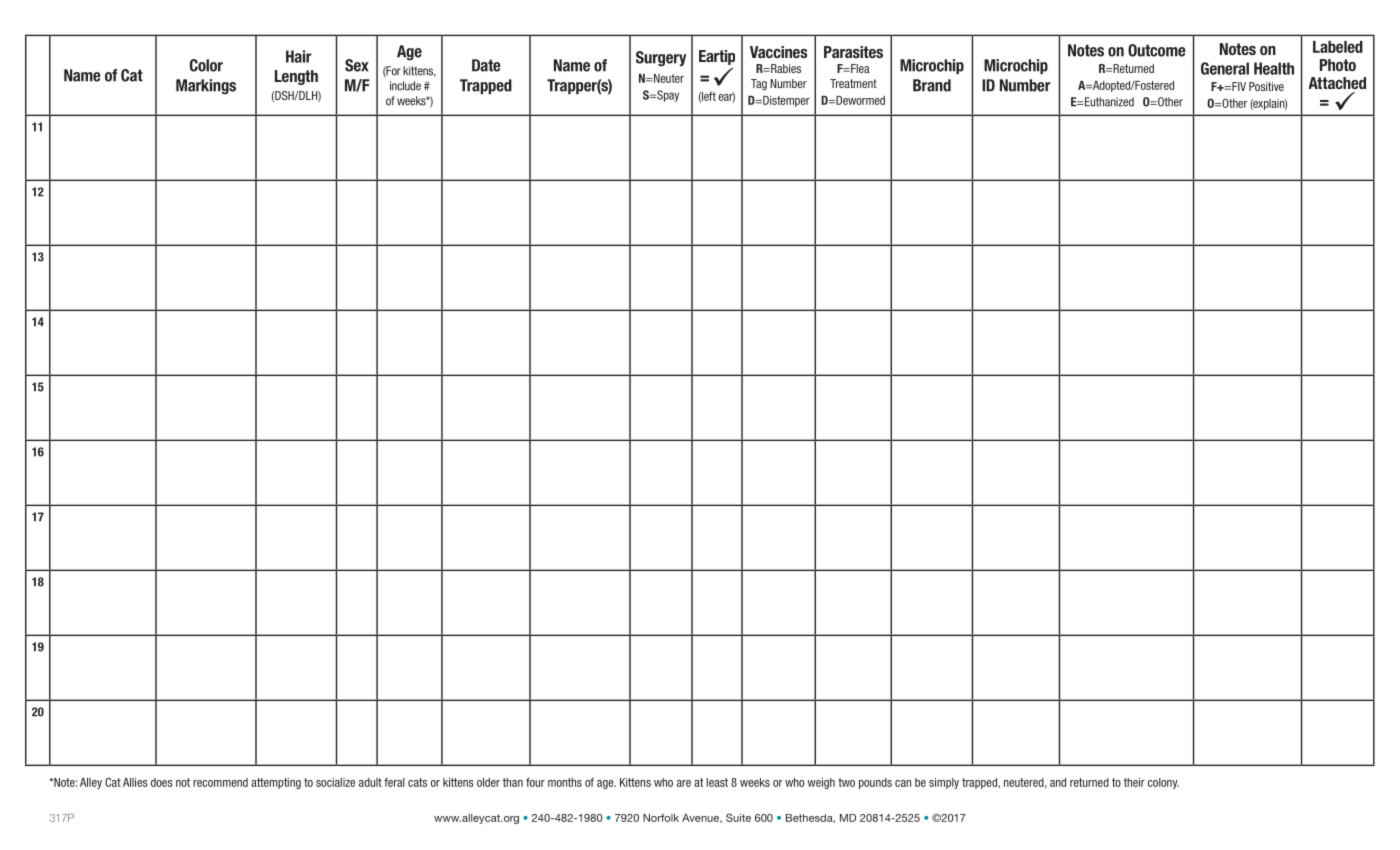  Describe the element at coordinates (1134, 782) in the image. I see `their` at that location.
